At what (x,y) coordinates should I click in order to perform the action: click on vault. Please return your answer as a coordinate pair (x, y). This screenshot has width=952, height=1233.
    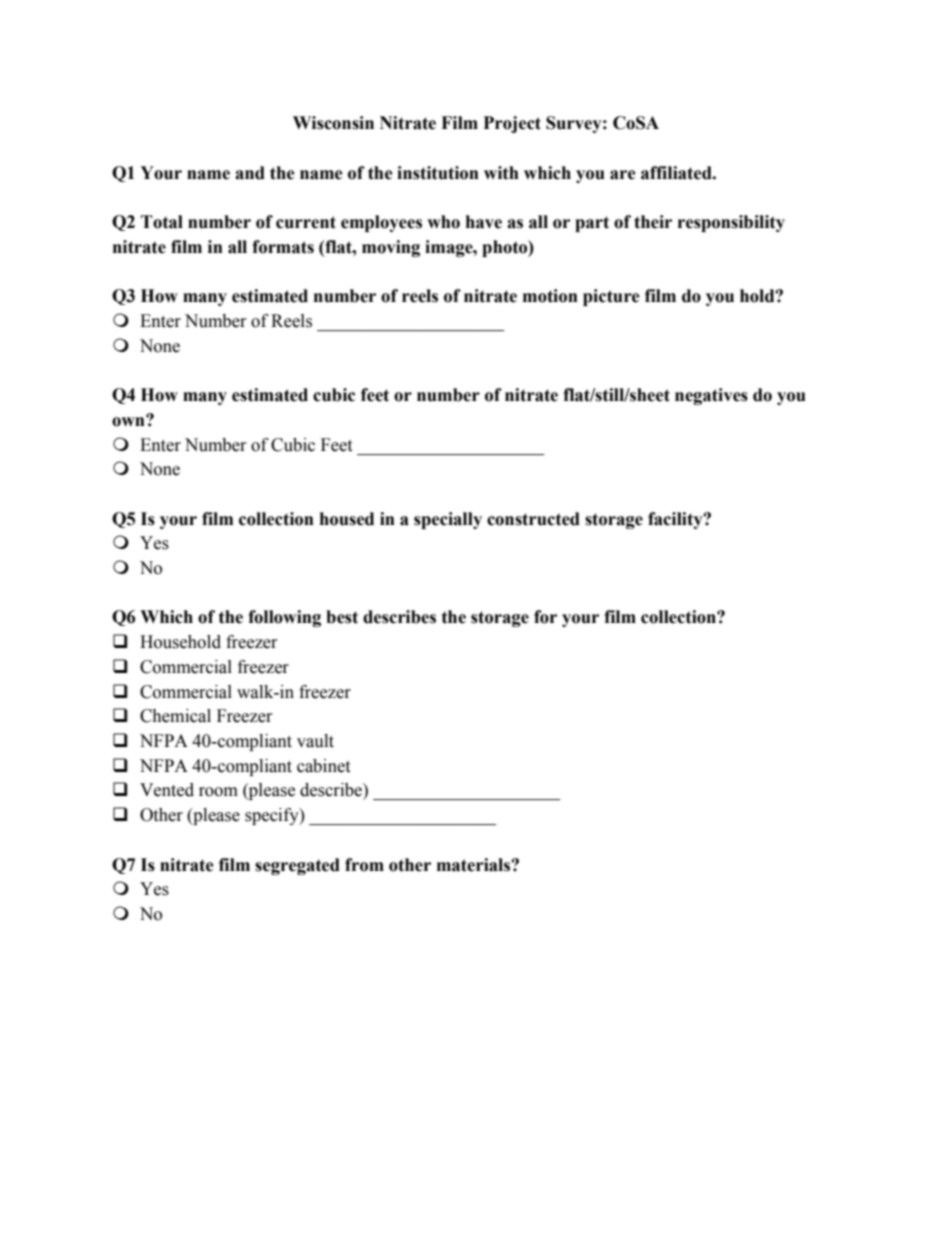
    Looking at the image, I should click on (315, 741).
